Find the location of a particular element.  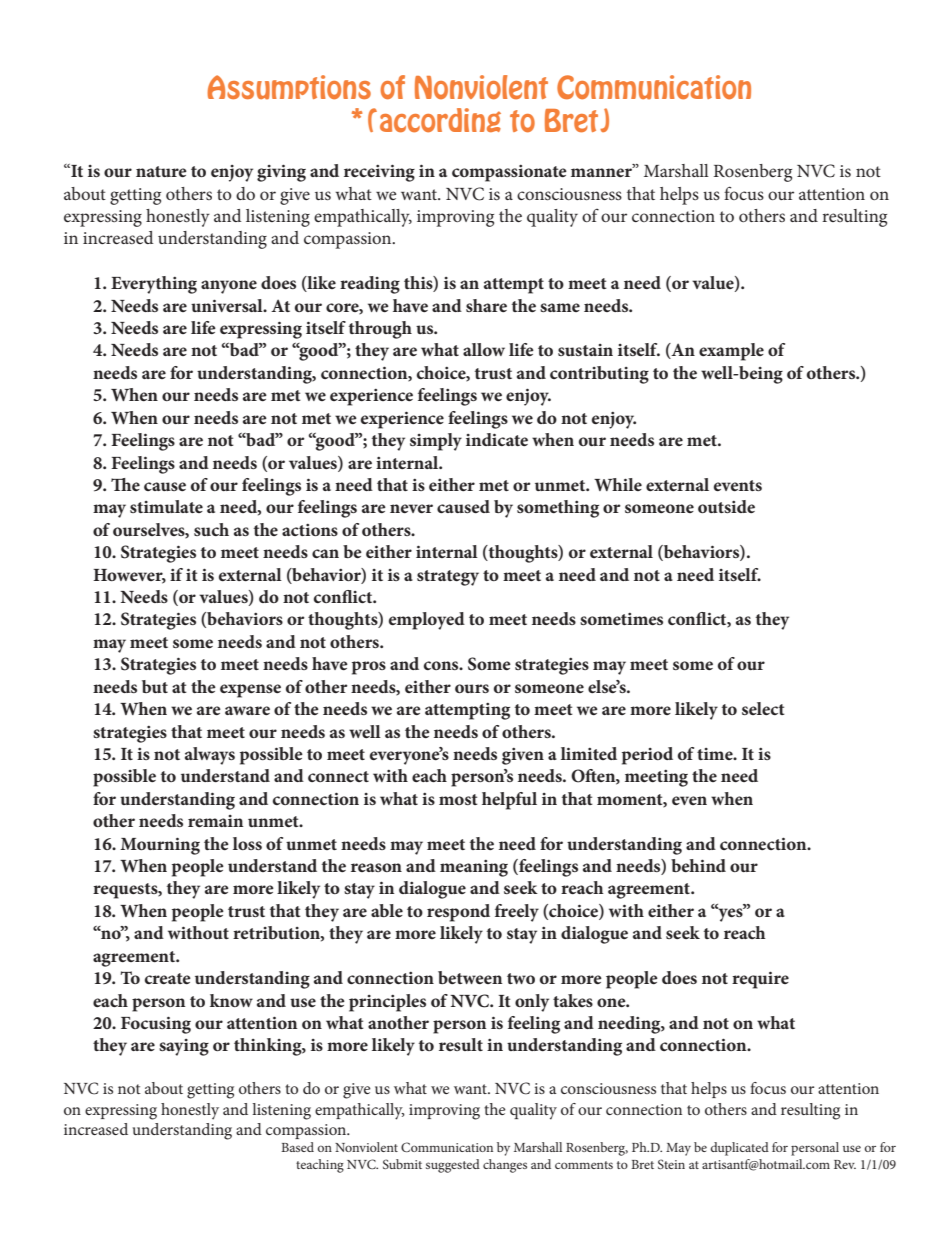

manner is located at coordinates (602, 171).
